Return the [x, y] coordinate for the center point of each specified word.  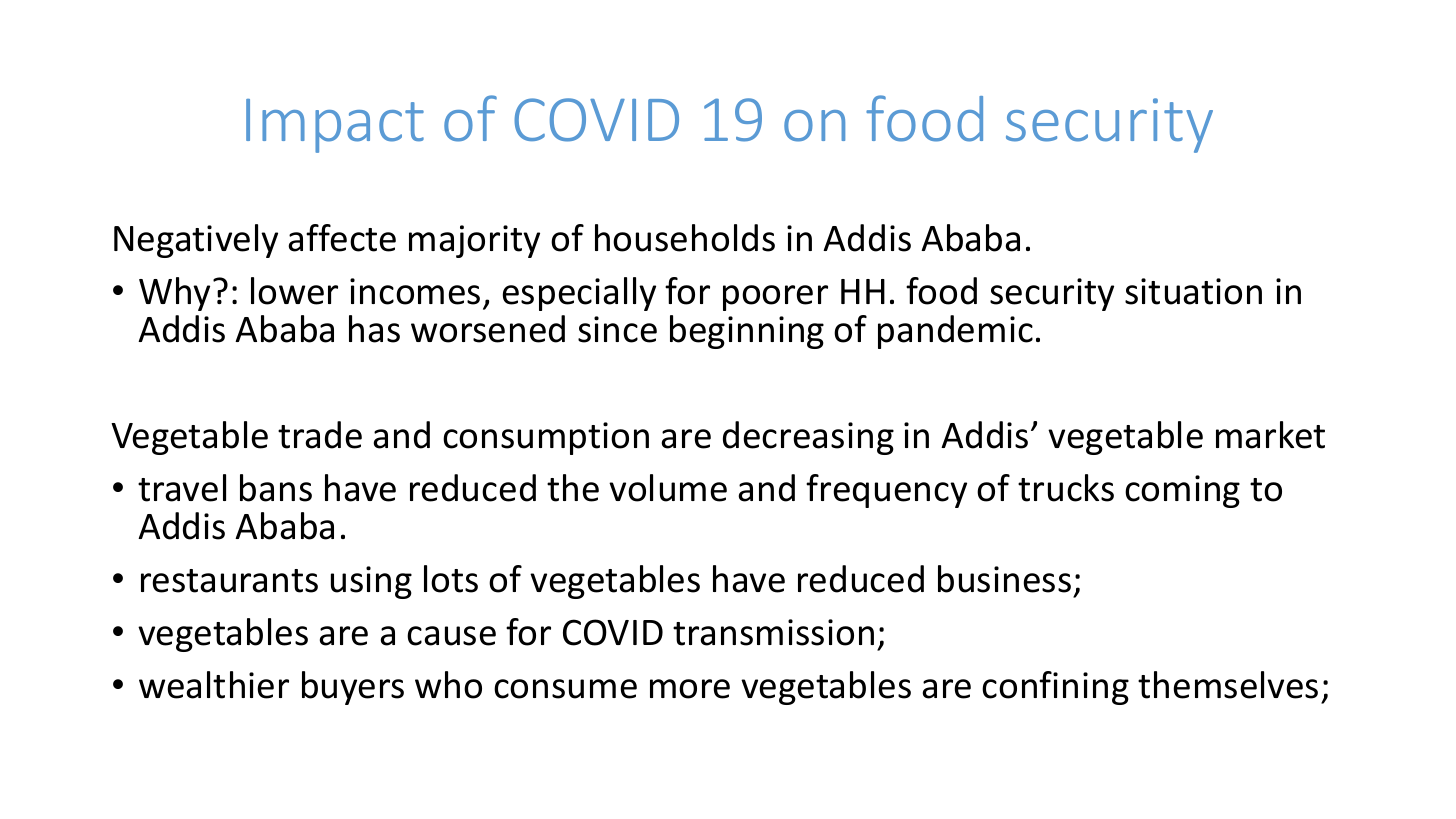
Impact [335, 126]
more [690, 689]
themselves [1228, 685]
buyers [353, 688]
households [685, 238]
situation [1193, 291]
